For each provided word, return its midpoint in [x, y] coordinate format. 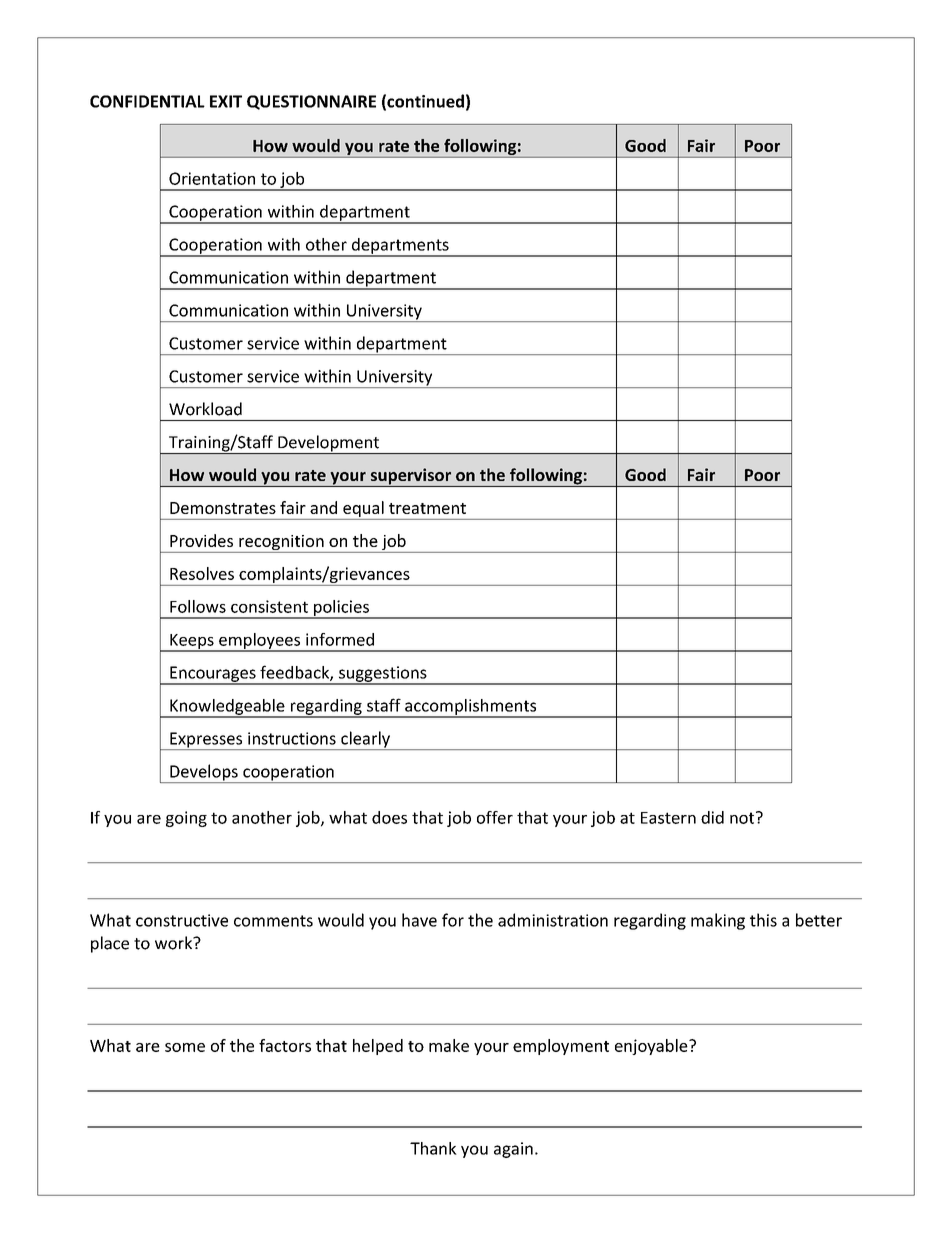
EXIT [226, 101]
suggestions [383, 675]
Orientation [212, 178]
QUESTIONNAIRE [311, 102]
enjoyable [652, 1047]
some [185, 1047]
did [712, 817]
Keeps [192, 642]
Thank [433, 1148]
